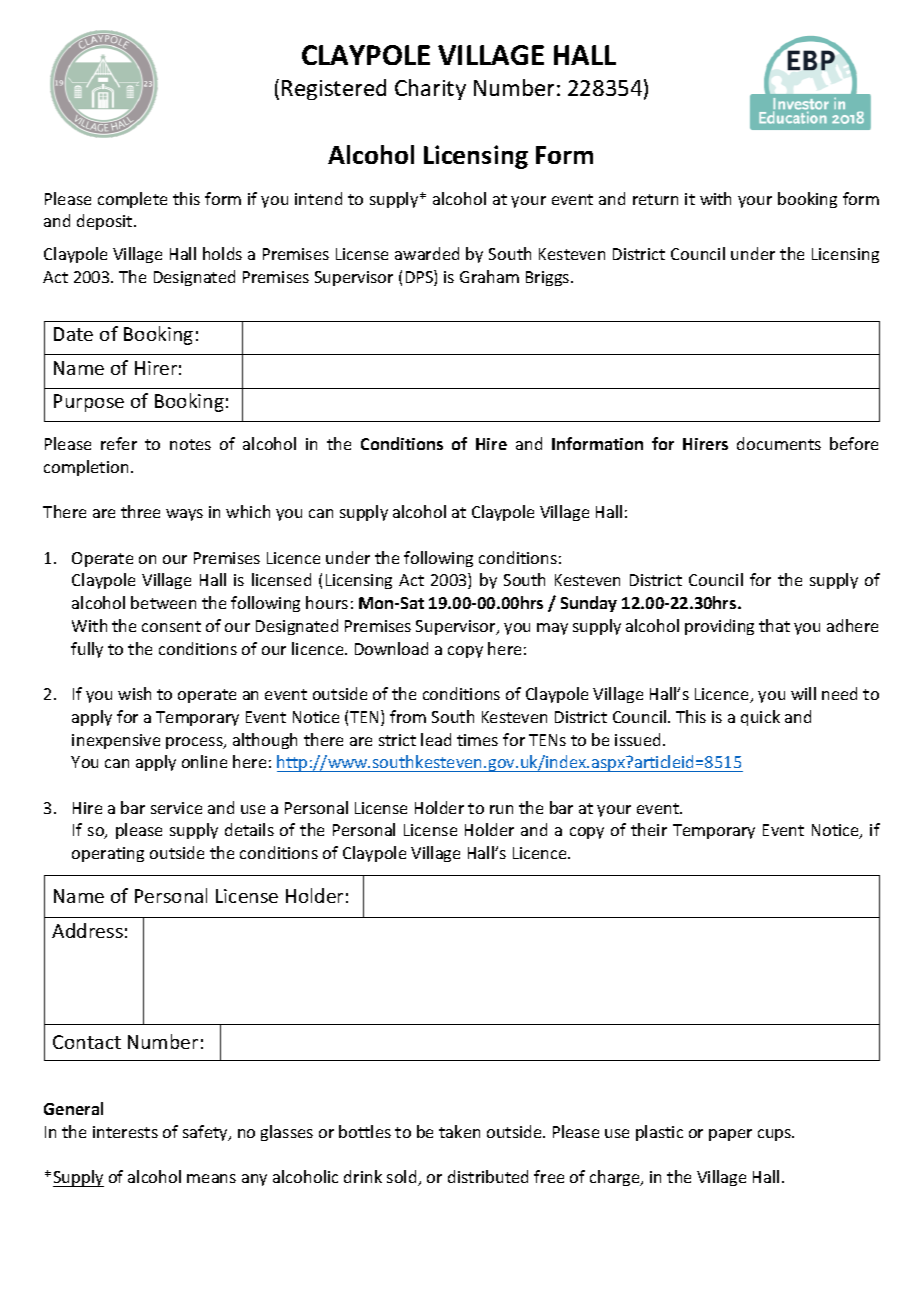 The image size is (924, 1308). What do you see at coordinates (779, 443) in the page?
I see `documents` at bounding box center [779, 443].
